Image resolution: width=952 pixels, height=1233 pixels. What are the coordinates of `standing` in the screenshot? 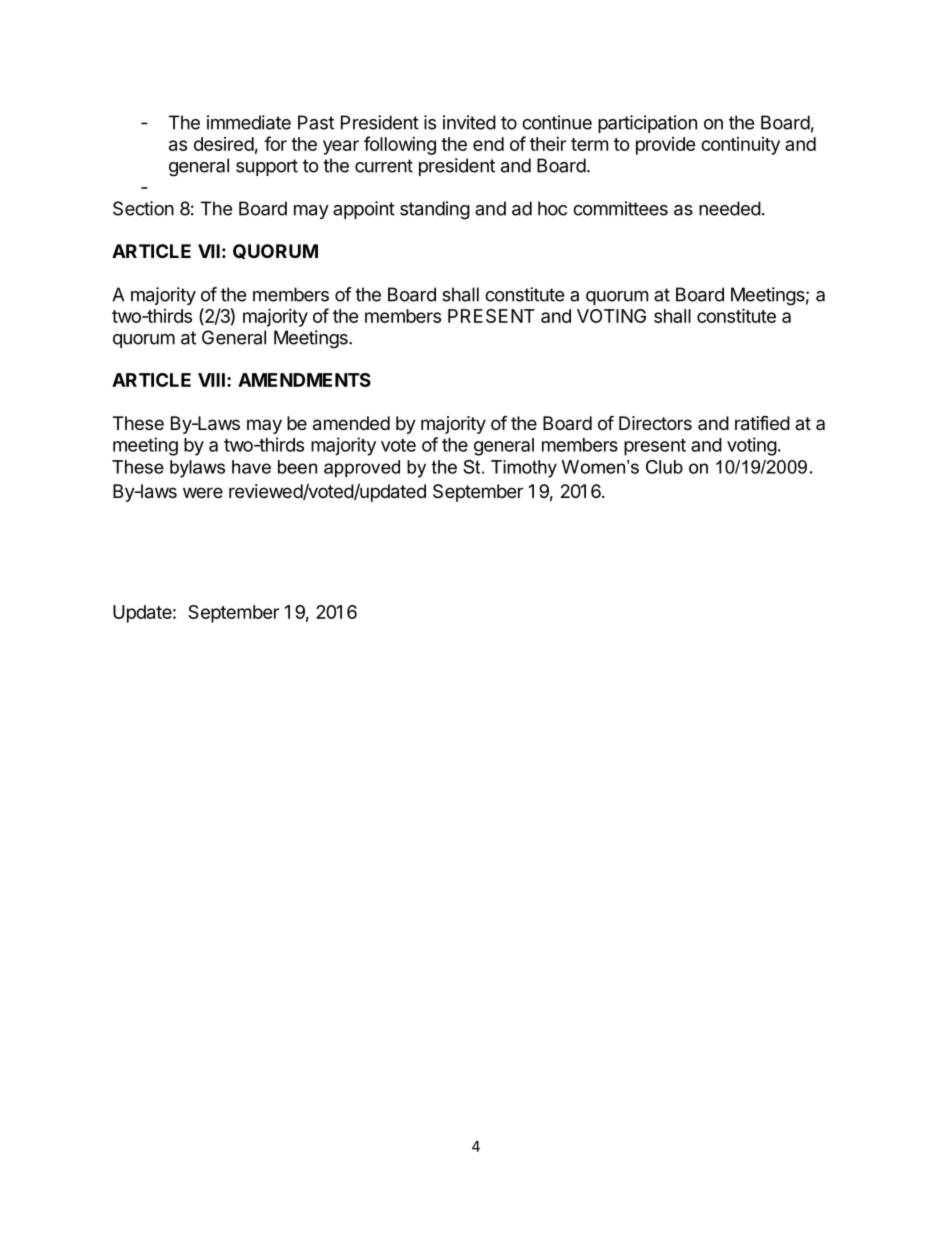 It's located at (435, 210).
